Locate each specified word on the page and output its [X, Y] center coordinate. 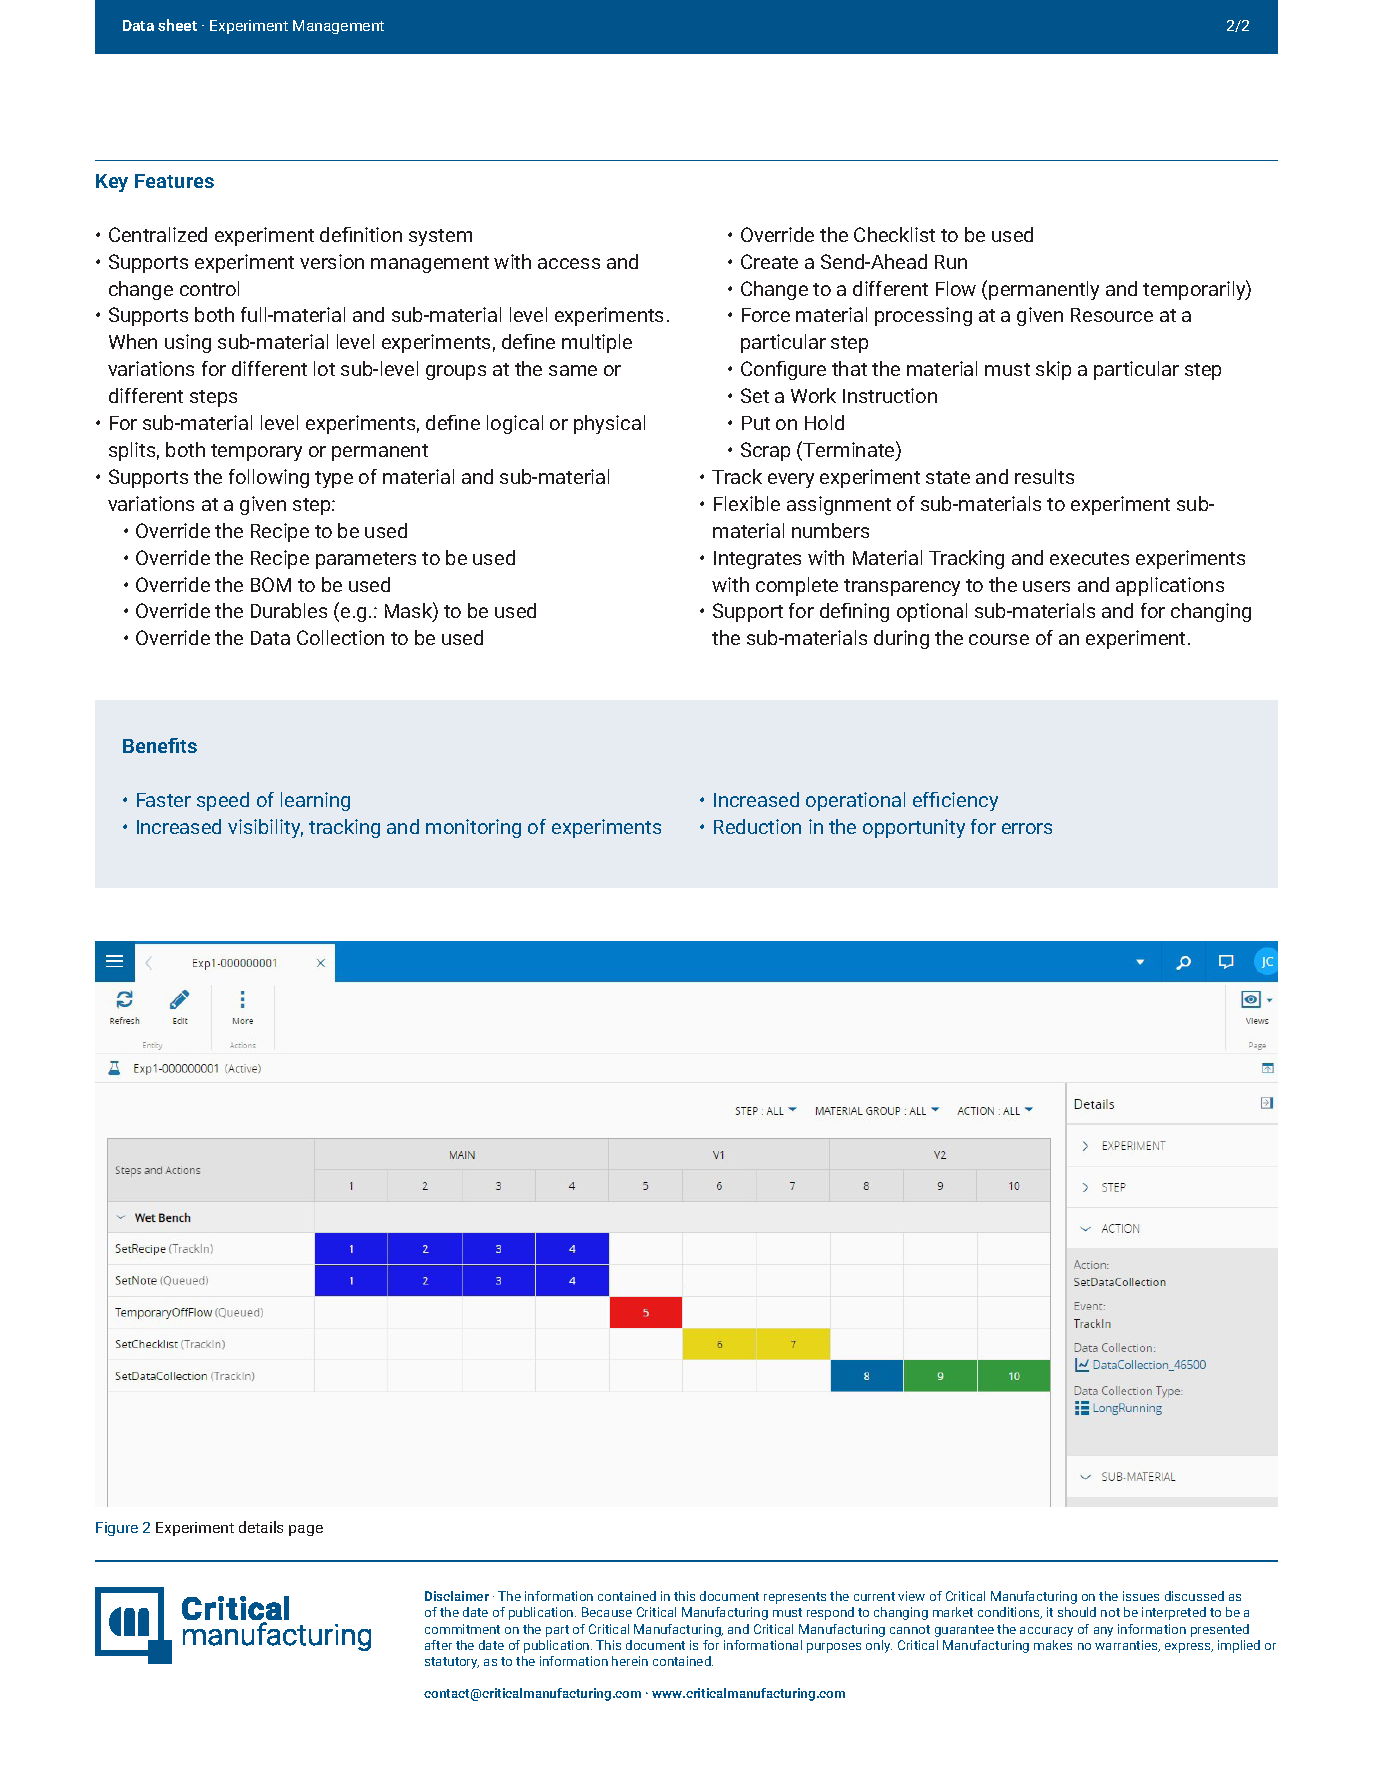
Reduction [757, 826]
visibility [265, 828]
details [261, 1527]
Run [951, 262]
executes [1089, 558]
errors [1027, 828]
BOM [271, 584]
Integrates [757, 560]
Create [769, 261]
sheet [177, 25]
